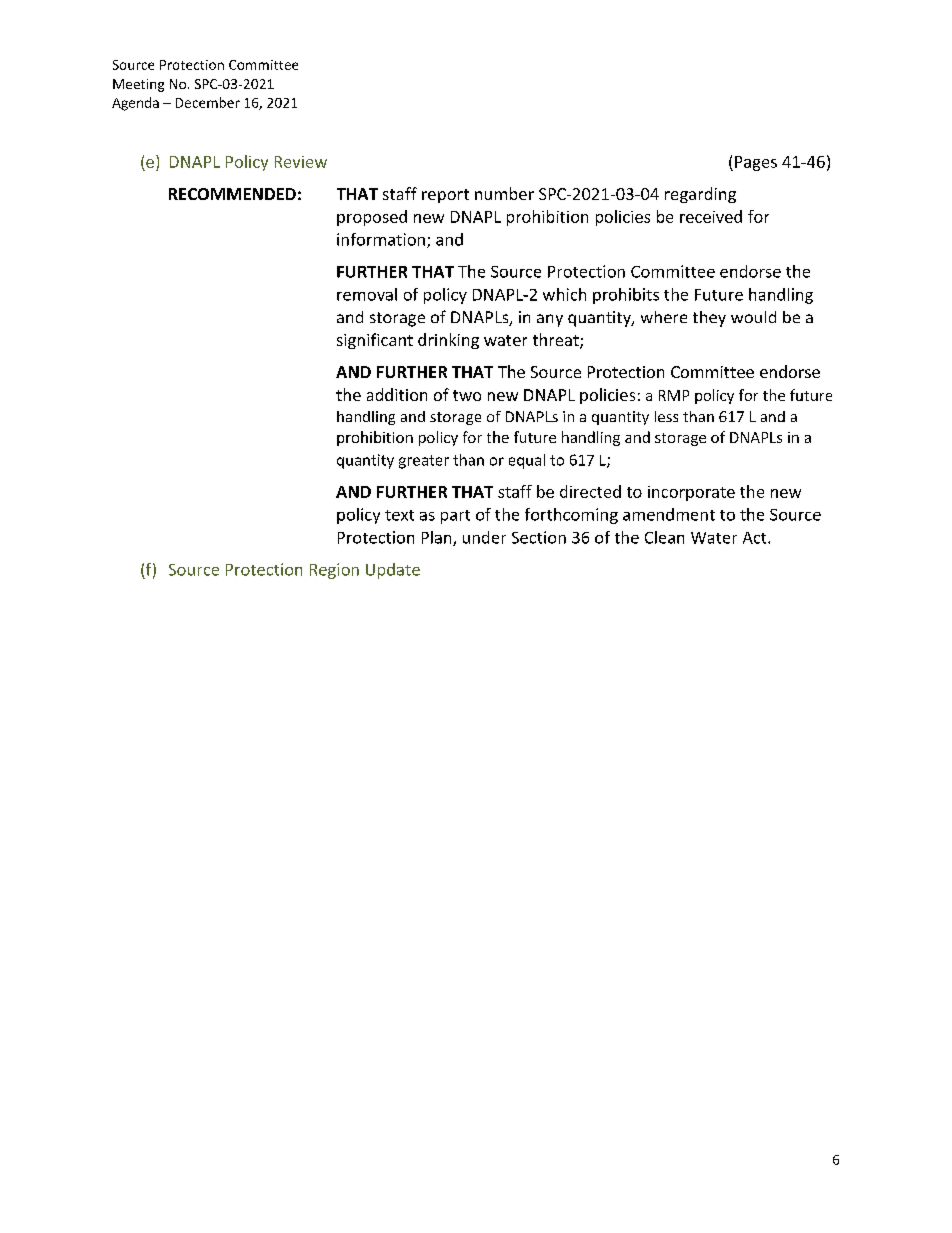  I want to click on received, so click(711, 216).
